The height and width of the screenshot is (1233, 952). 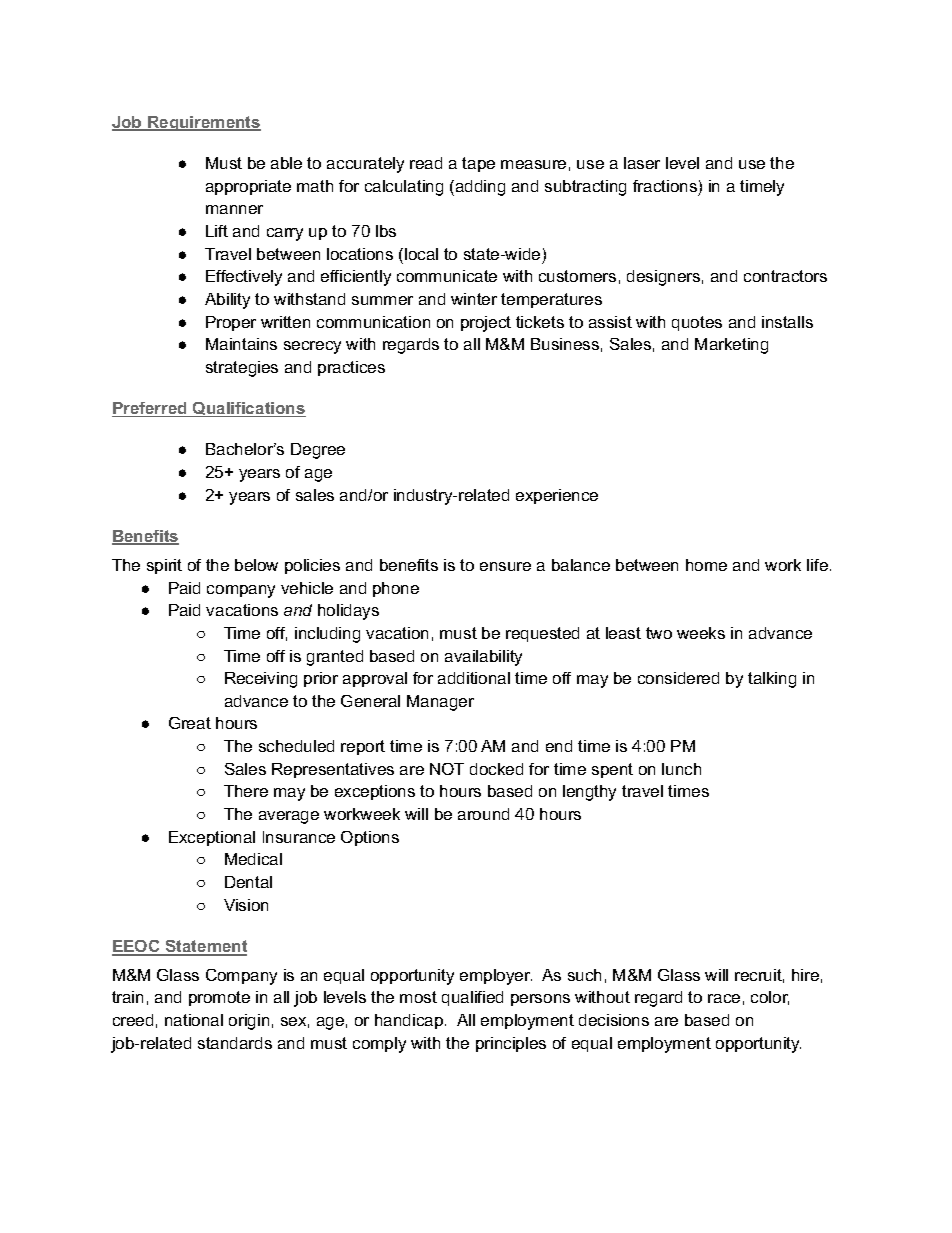 I want to click on national, so click(x=194, y=1020).
